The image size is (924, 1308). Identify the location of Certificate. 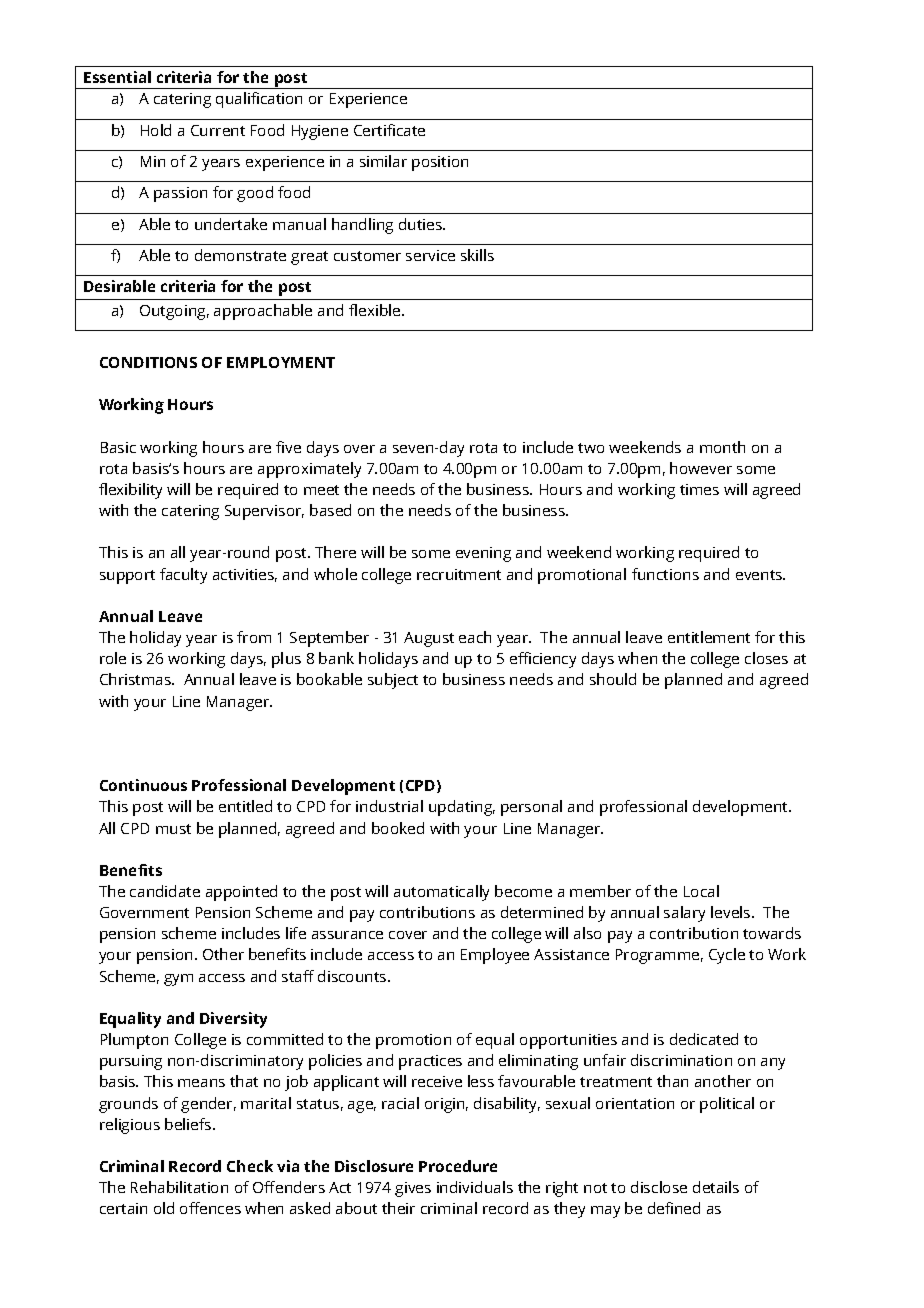
(389, 130).
